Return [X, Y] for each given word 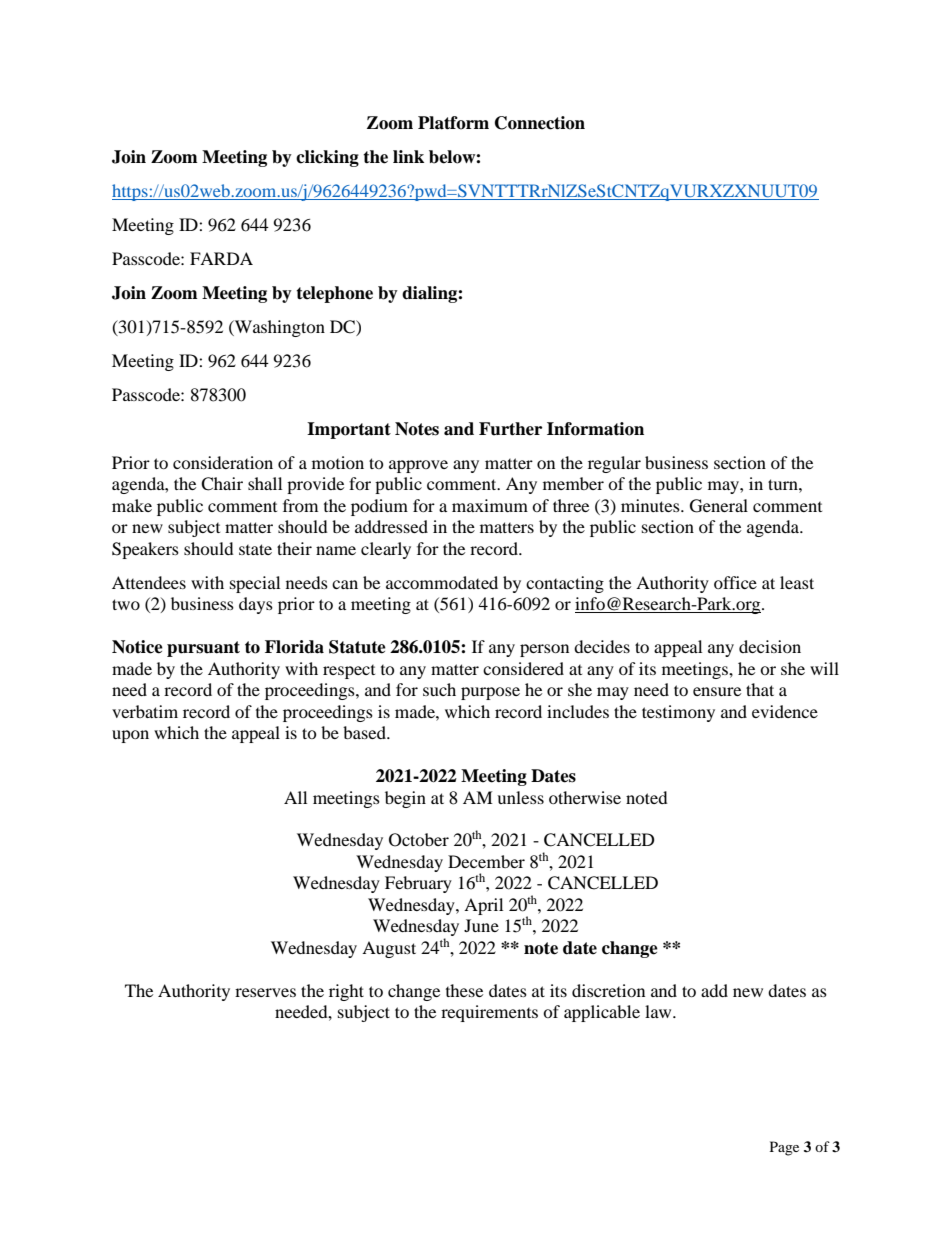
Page [784, 1148]
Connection [540, 123]
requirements [489, 1013]
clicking [327, 158]
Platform [453, 123]
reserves [265, 992]
